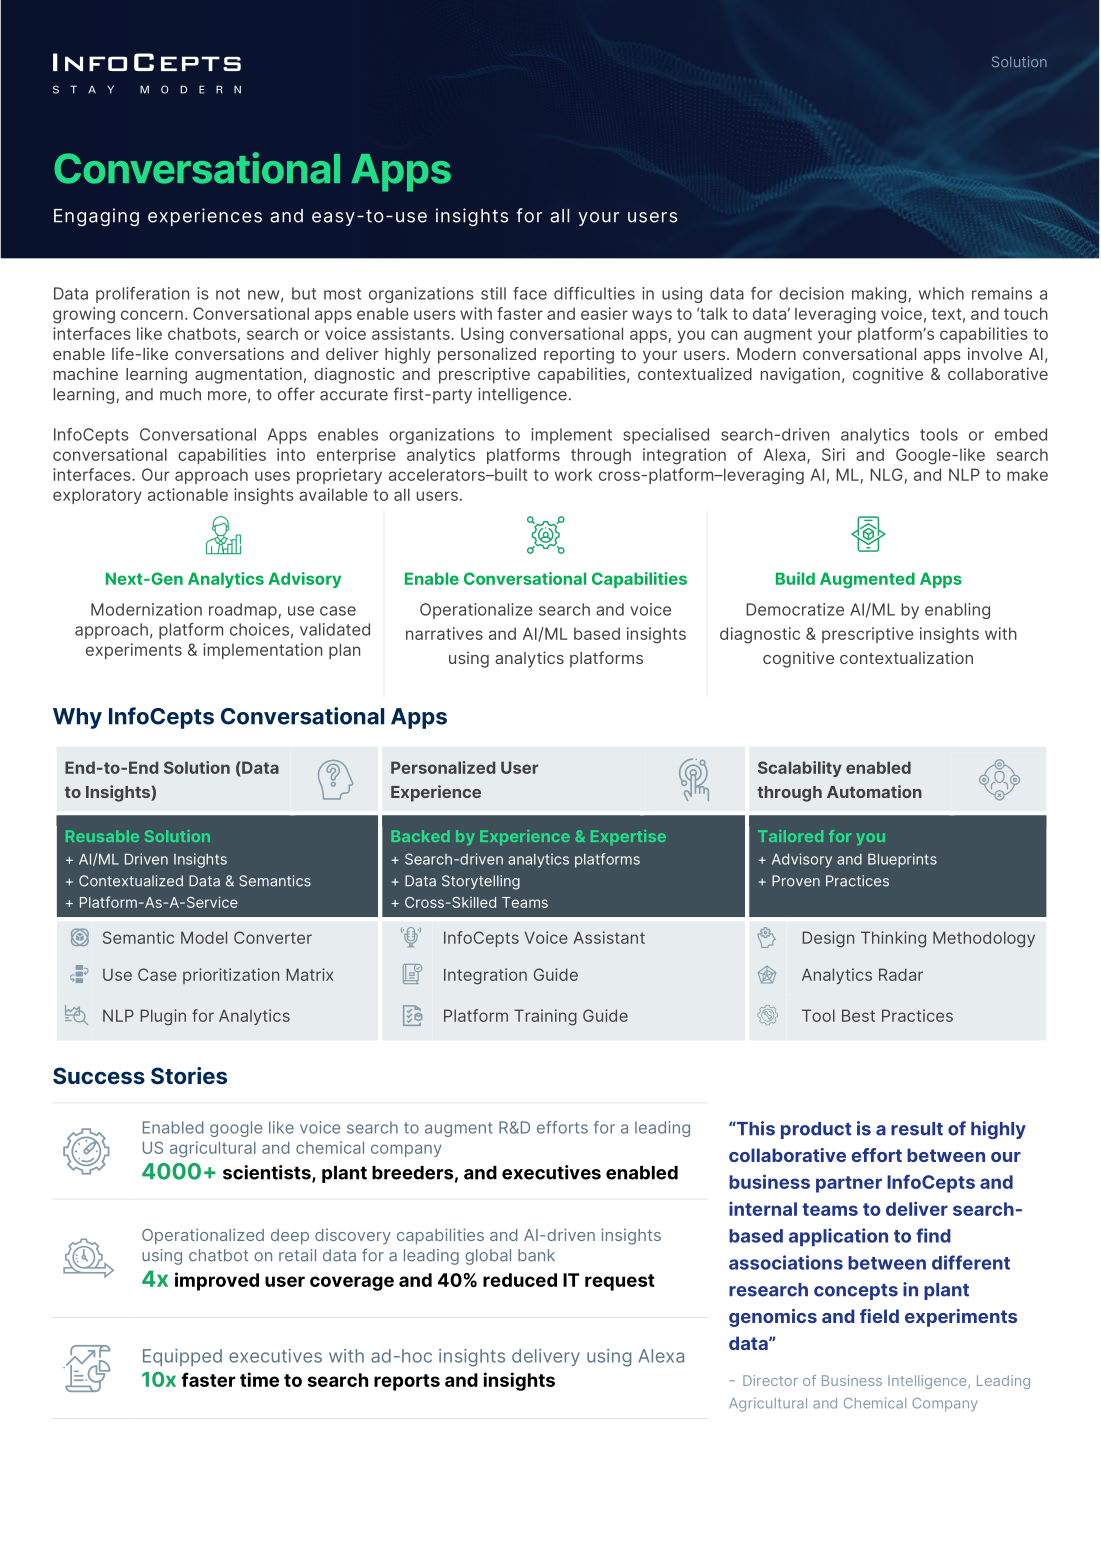 The width and height of the screenshot is (1101, 1557). What do you see at coordinates (917, 1129) in the screenshot?
I see `result` at bounding box center [917, 1129].
